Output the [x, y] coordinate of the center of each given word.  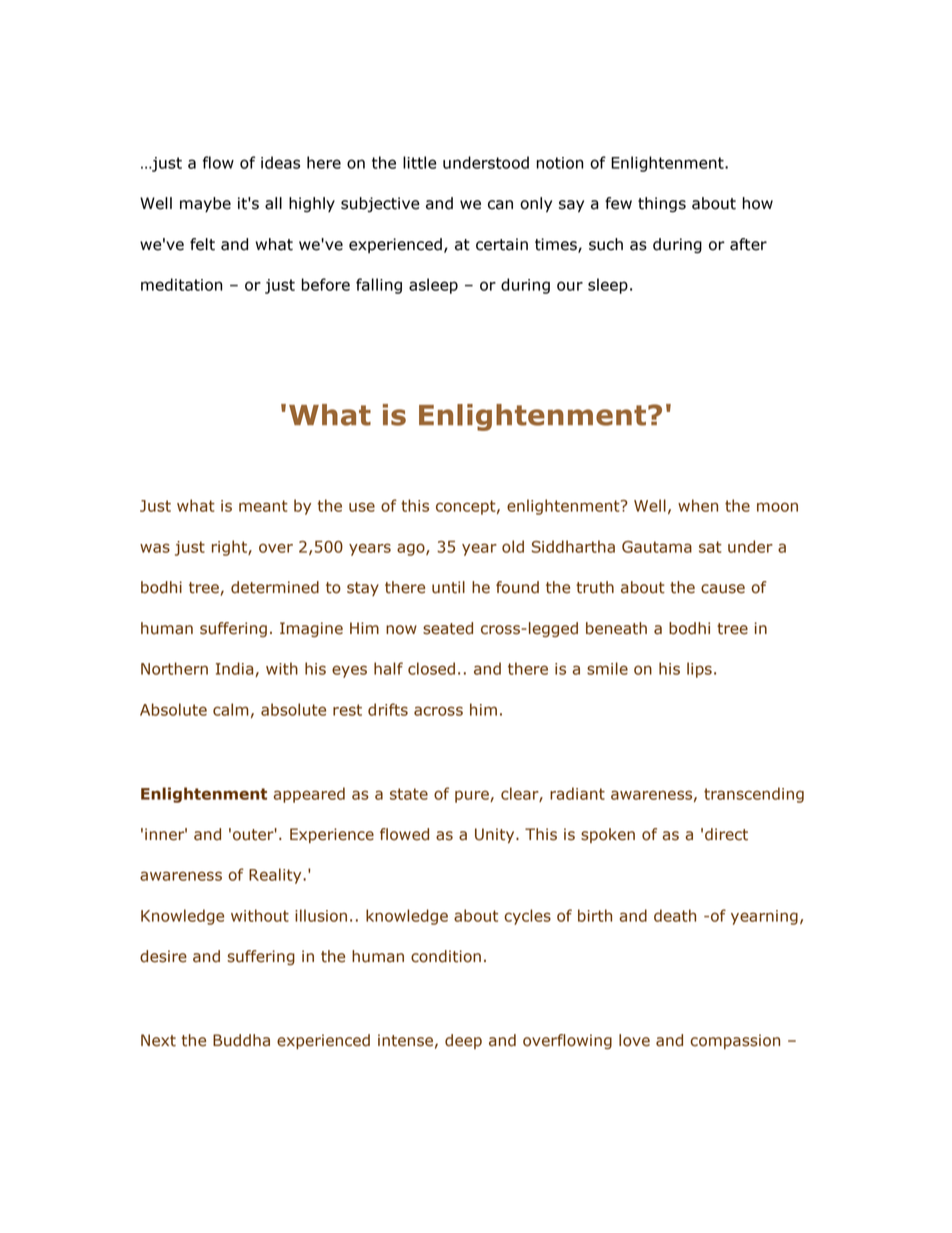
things [662, 205]
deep [463, 1041]
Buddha [241, 1040]
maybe [205, 205]
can [500, 205]
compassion [735, 1041]
